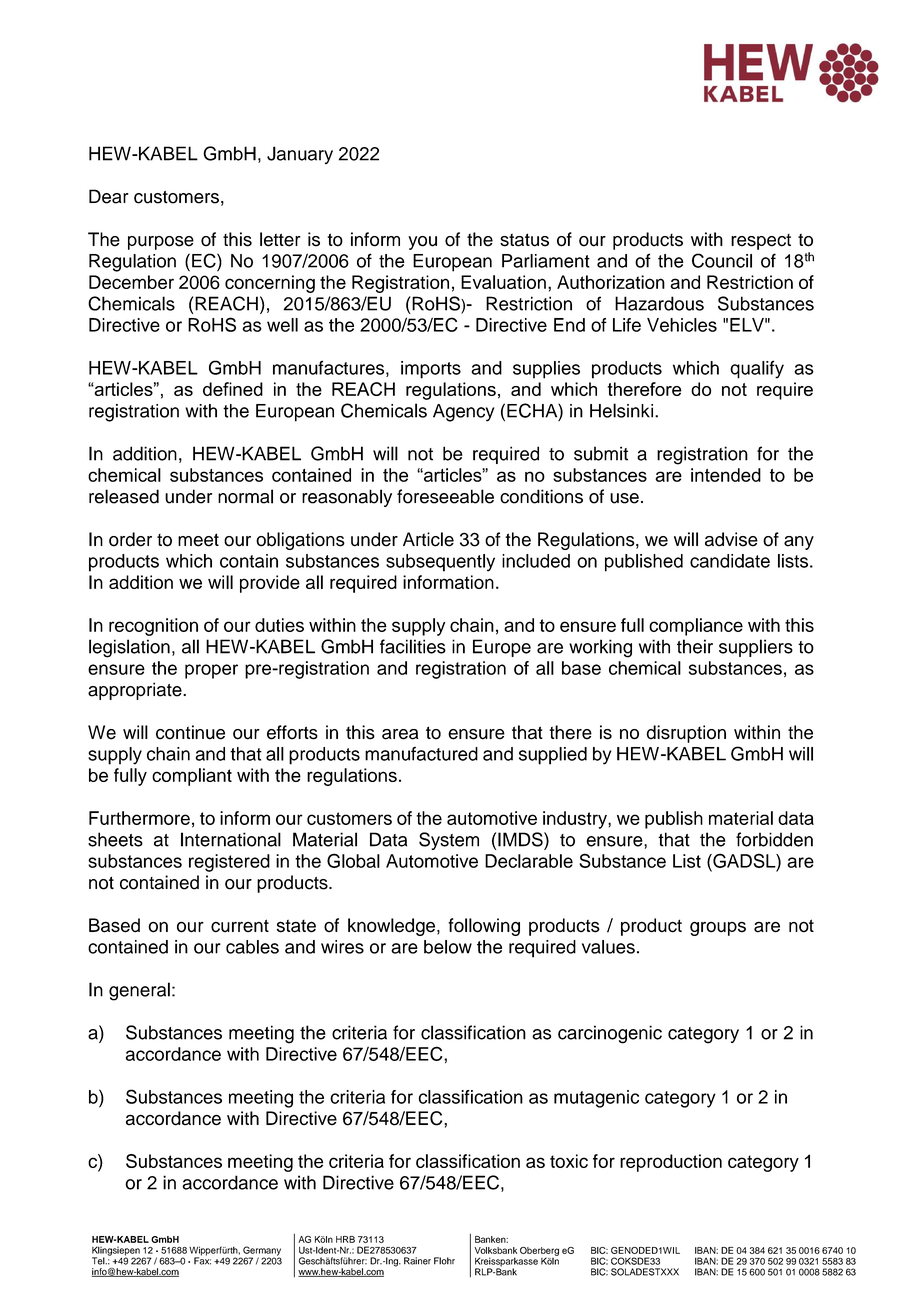 The image size is (924, 1308). What do you see at coordinates (569, 1161) in the screenshot?
I see `toxic` at bounding box center [569, 1161].
